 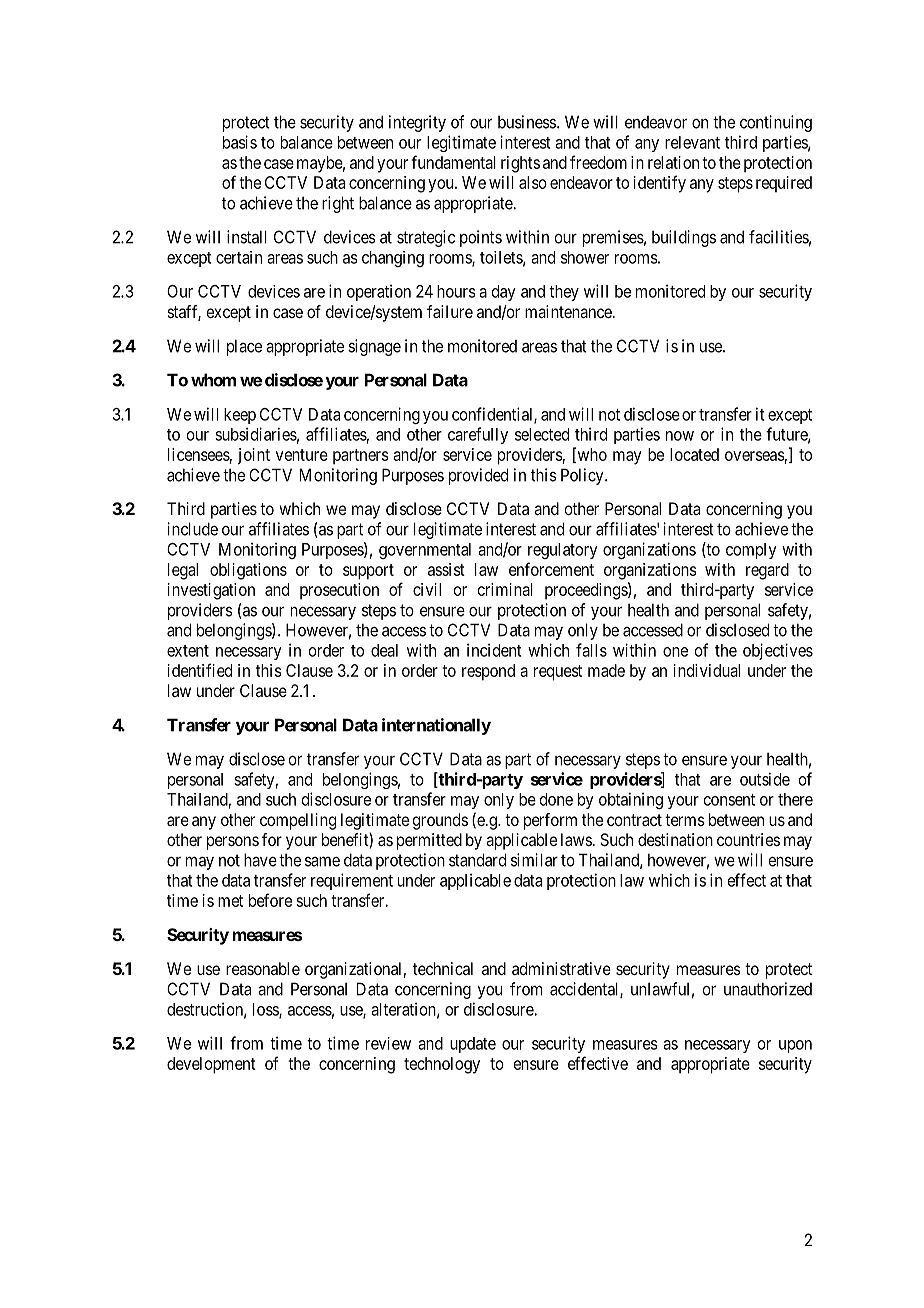 I want to click on identified, so click(x=200, y=670).
